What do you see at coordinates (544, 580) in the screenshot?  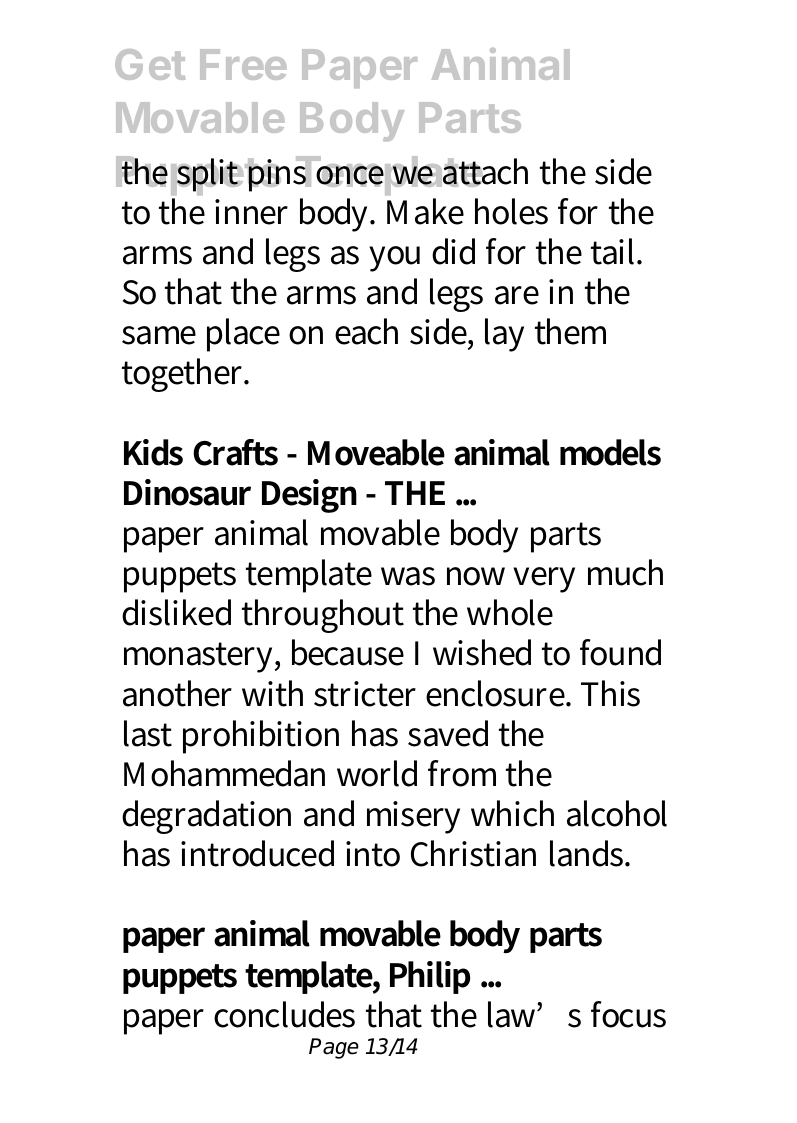 I see `very` at bounding box center [544, 580].
